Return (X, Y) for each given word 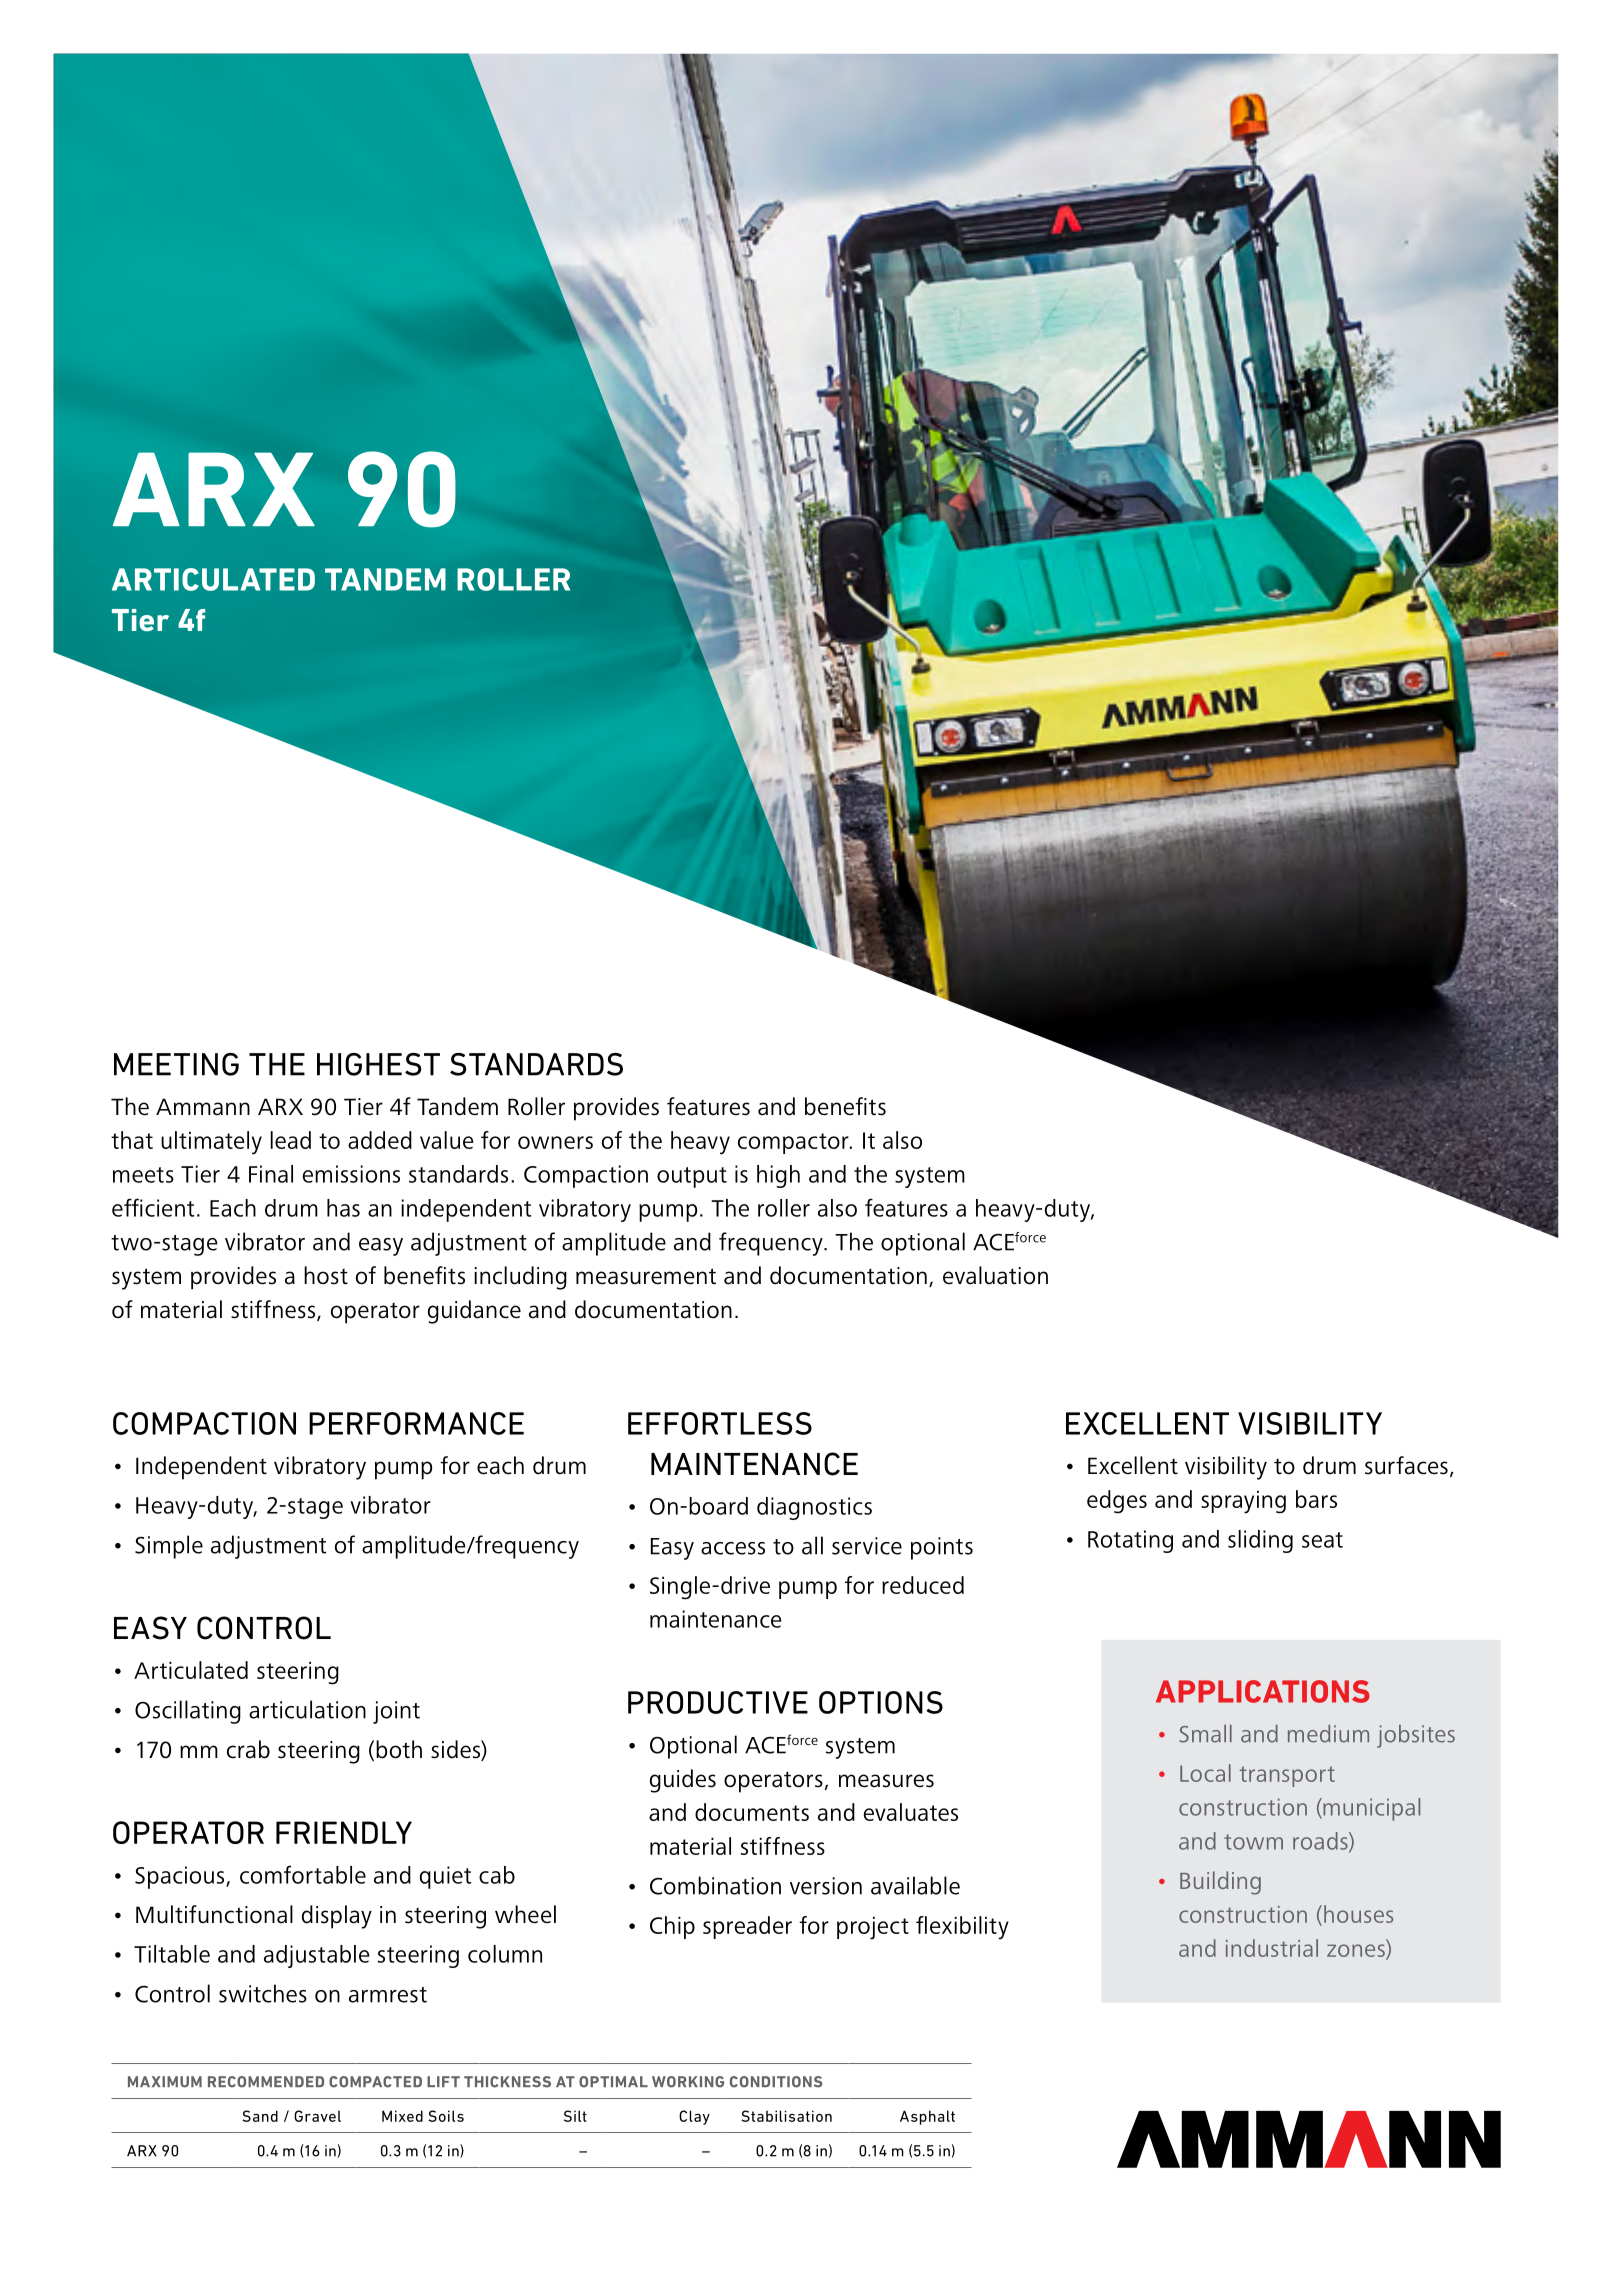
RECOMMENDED (266, 2082)
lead (290, 1140)
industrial (1272, 1948)
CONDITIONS (776, 2082)
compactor (794, 1143)
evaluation (995, 1275)
